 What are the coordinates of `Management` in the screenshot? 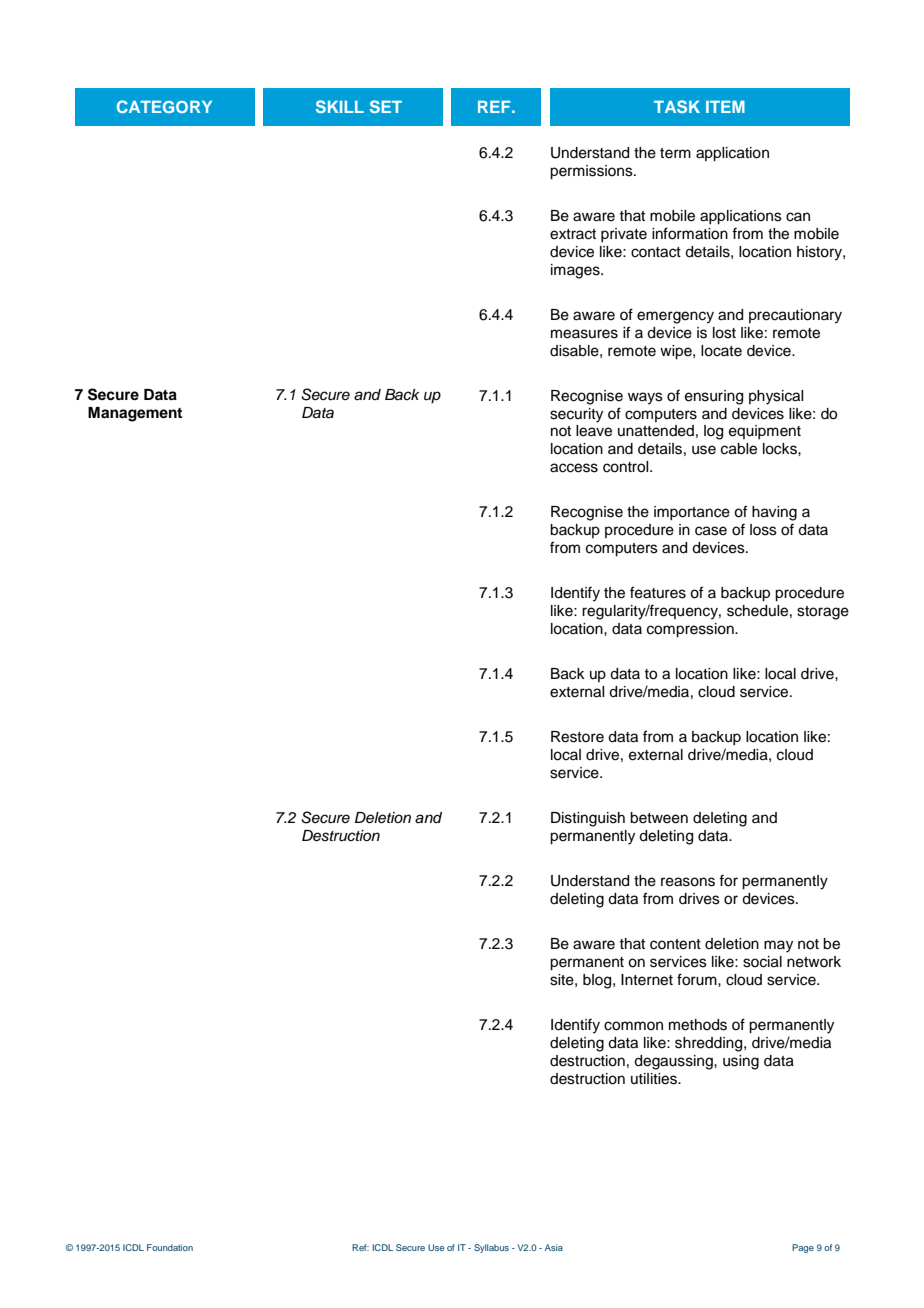 It's located at (135, 414).
